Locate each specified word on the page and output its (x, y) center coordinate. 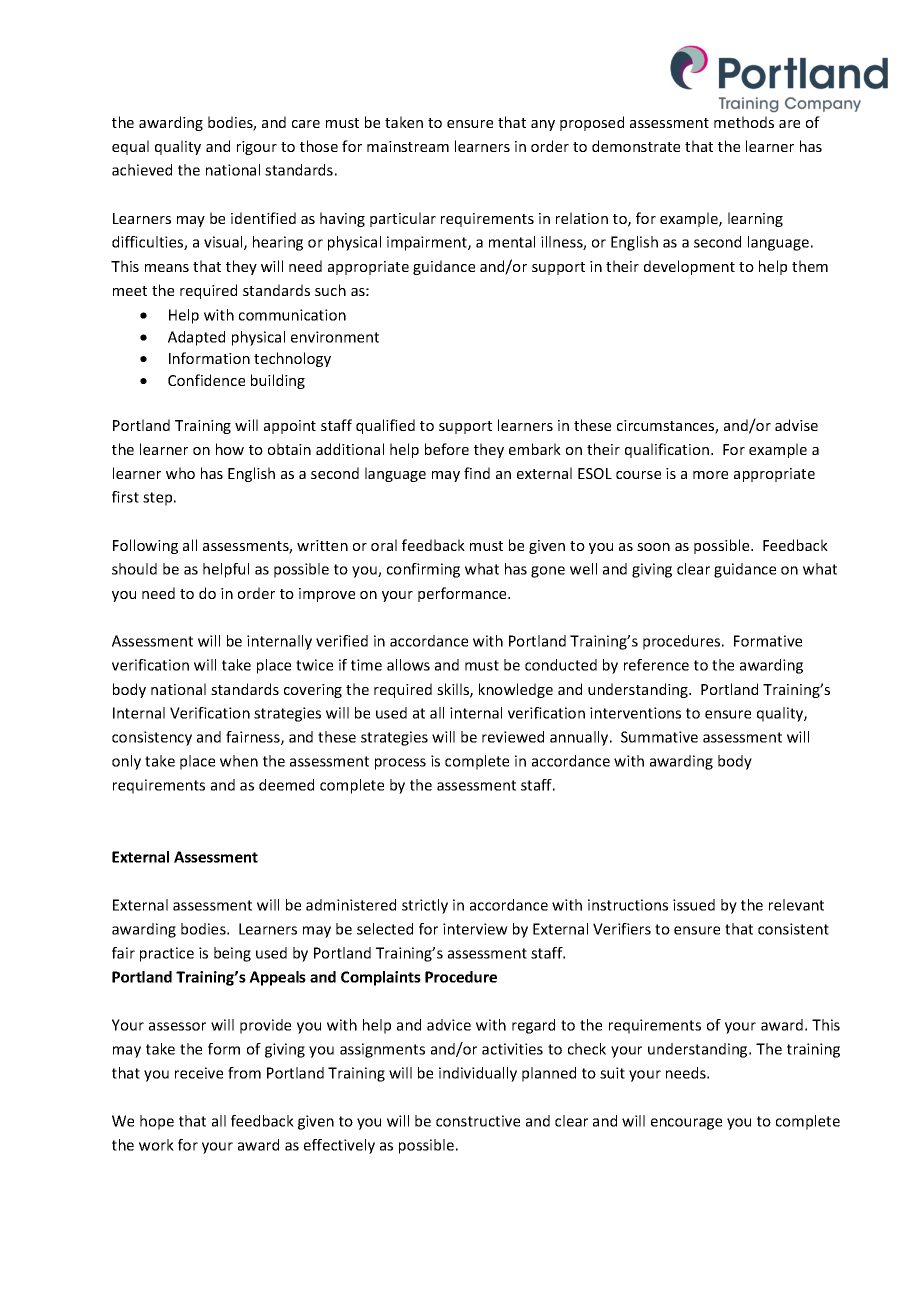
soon (653, 547)
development (689, 267)
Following (145, 546)
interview (475, 929)
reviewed (513, 737)
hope (157, 1122)
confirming (423, 570)
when (239, 761)
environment (335, 337)
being (232, 954)
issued (694, 905)
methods (744, 122)
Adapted (196, 338)
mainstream (408, 146)
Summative (659, 737)
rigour (257, 148)
